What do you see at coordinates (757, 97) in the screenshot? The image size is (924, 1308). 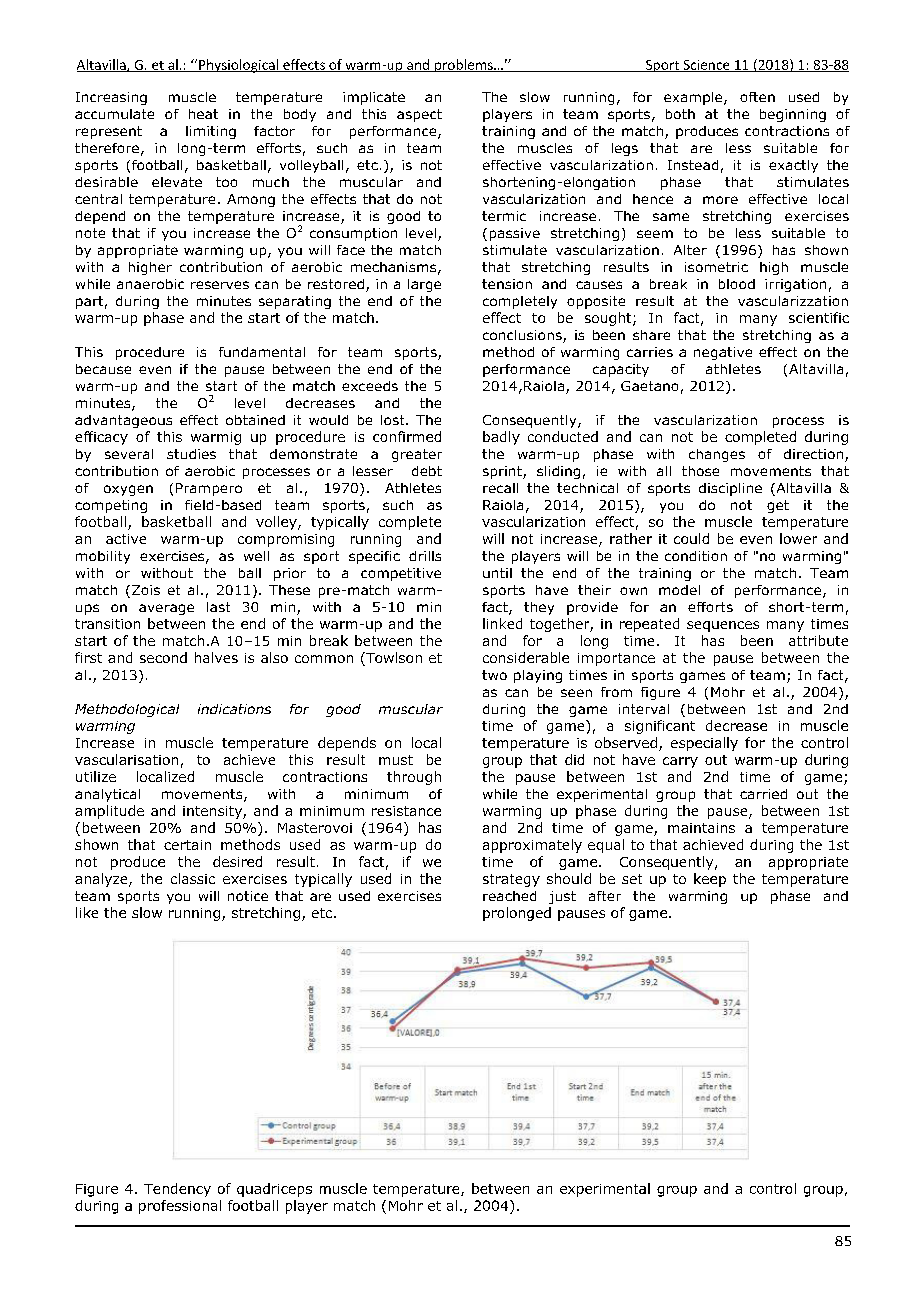 I see `often` at bounding box center [757, 97].
